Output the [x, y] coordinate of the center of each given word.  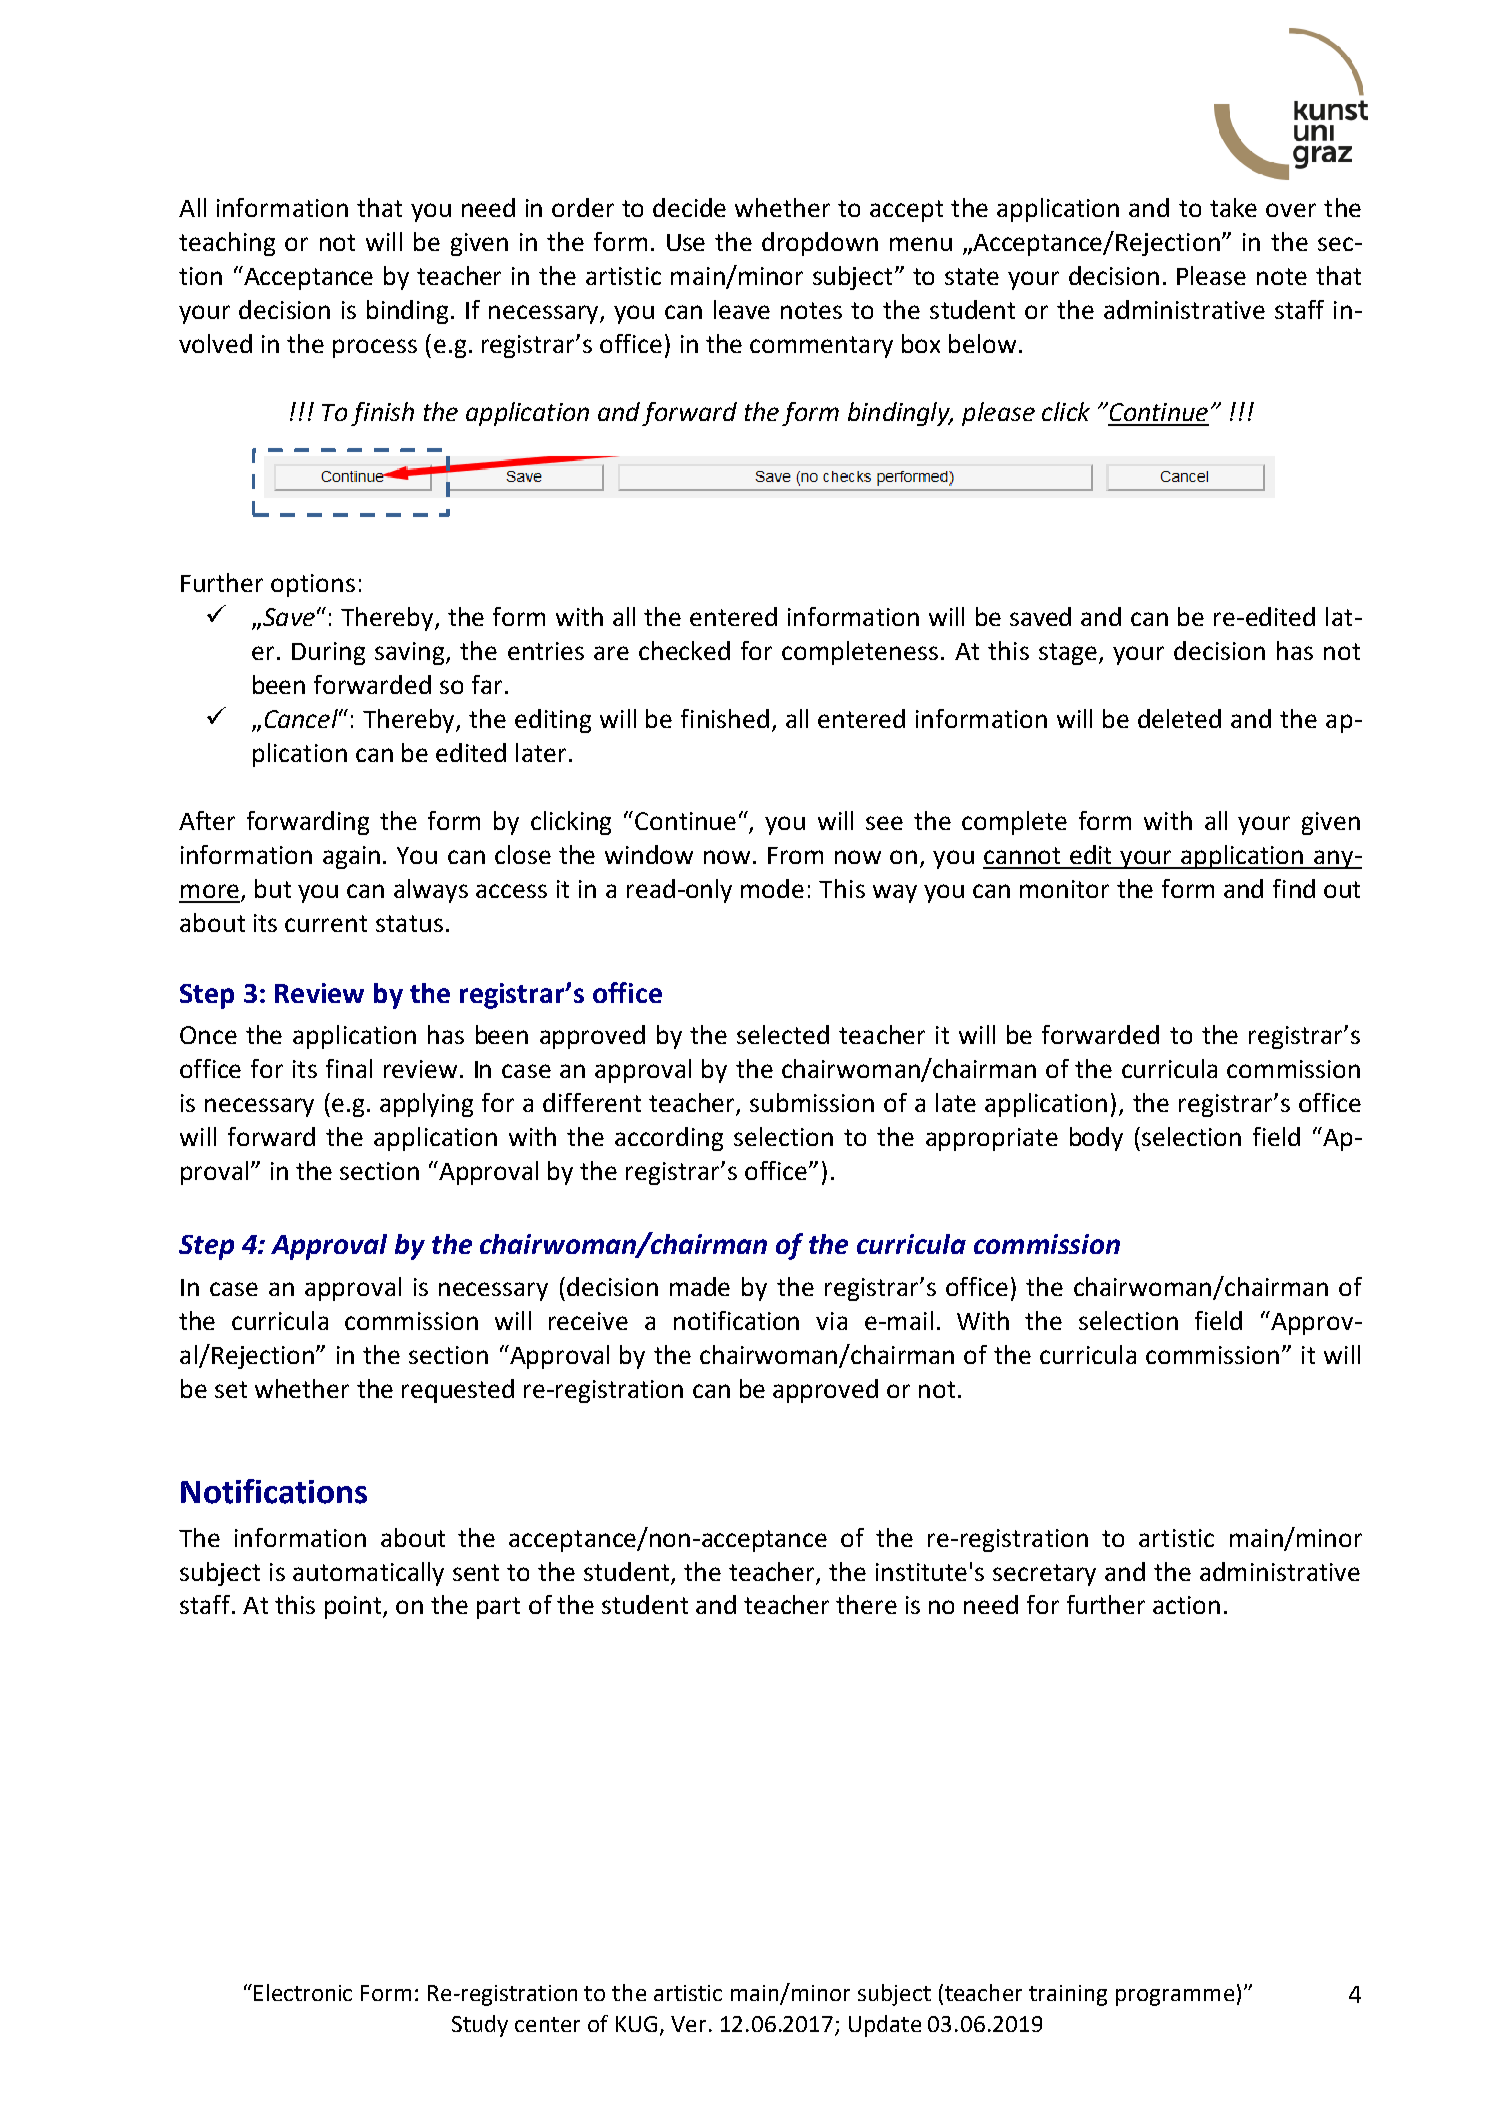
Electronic [303, 1992]
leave [742, 309]
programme [1175, 1997]
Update [885, 2026]
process [375, 348]
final [349, 1068]
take [1233, 207]
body [1096, 1139]
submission [812, 1102]
